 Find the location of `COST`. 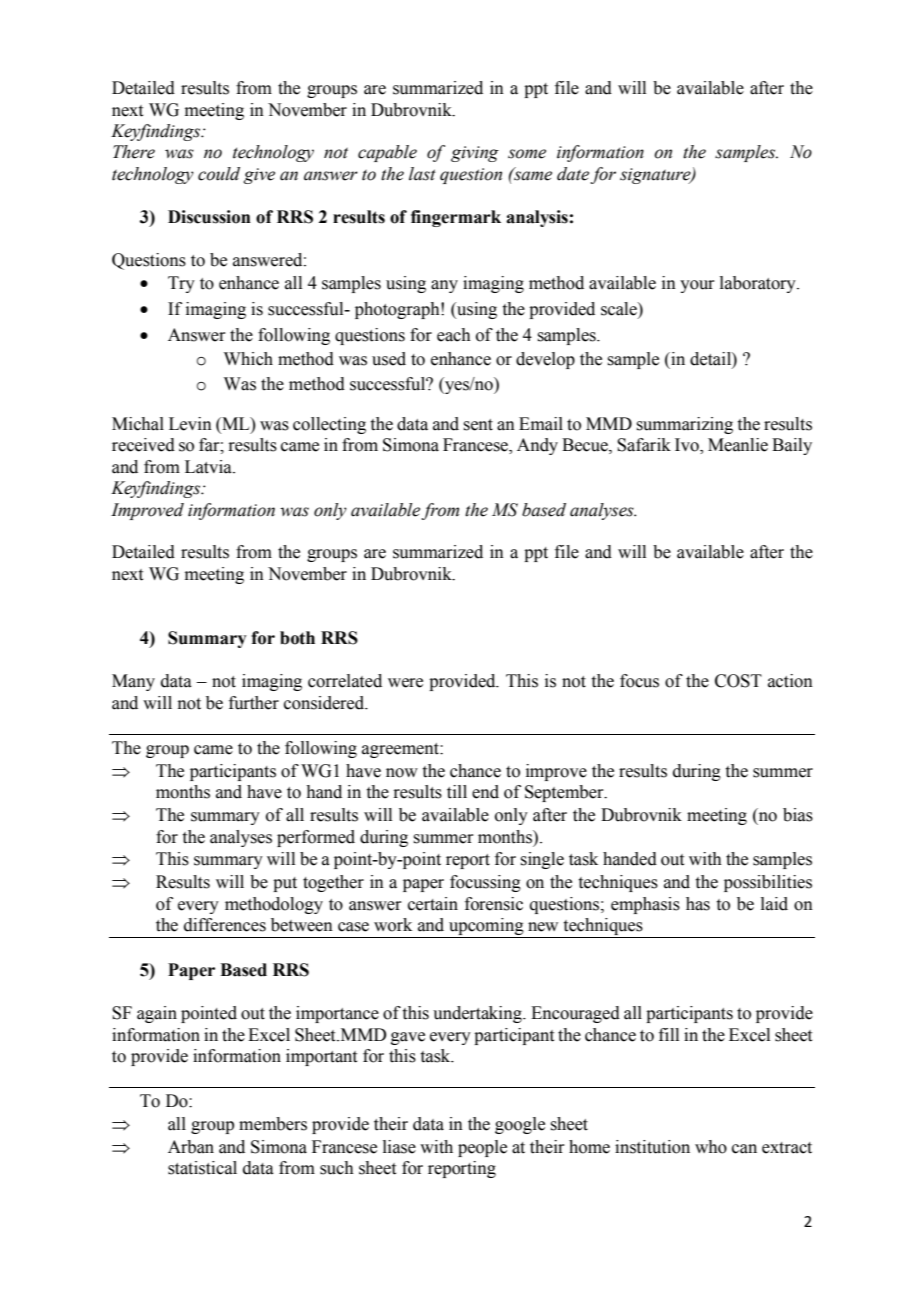

COST is located at coordinates (738, 681).
